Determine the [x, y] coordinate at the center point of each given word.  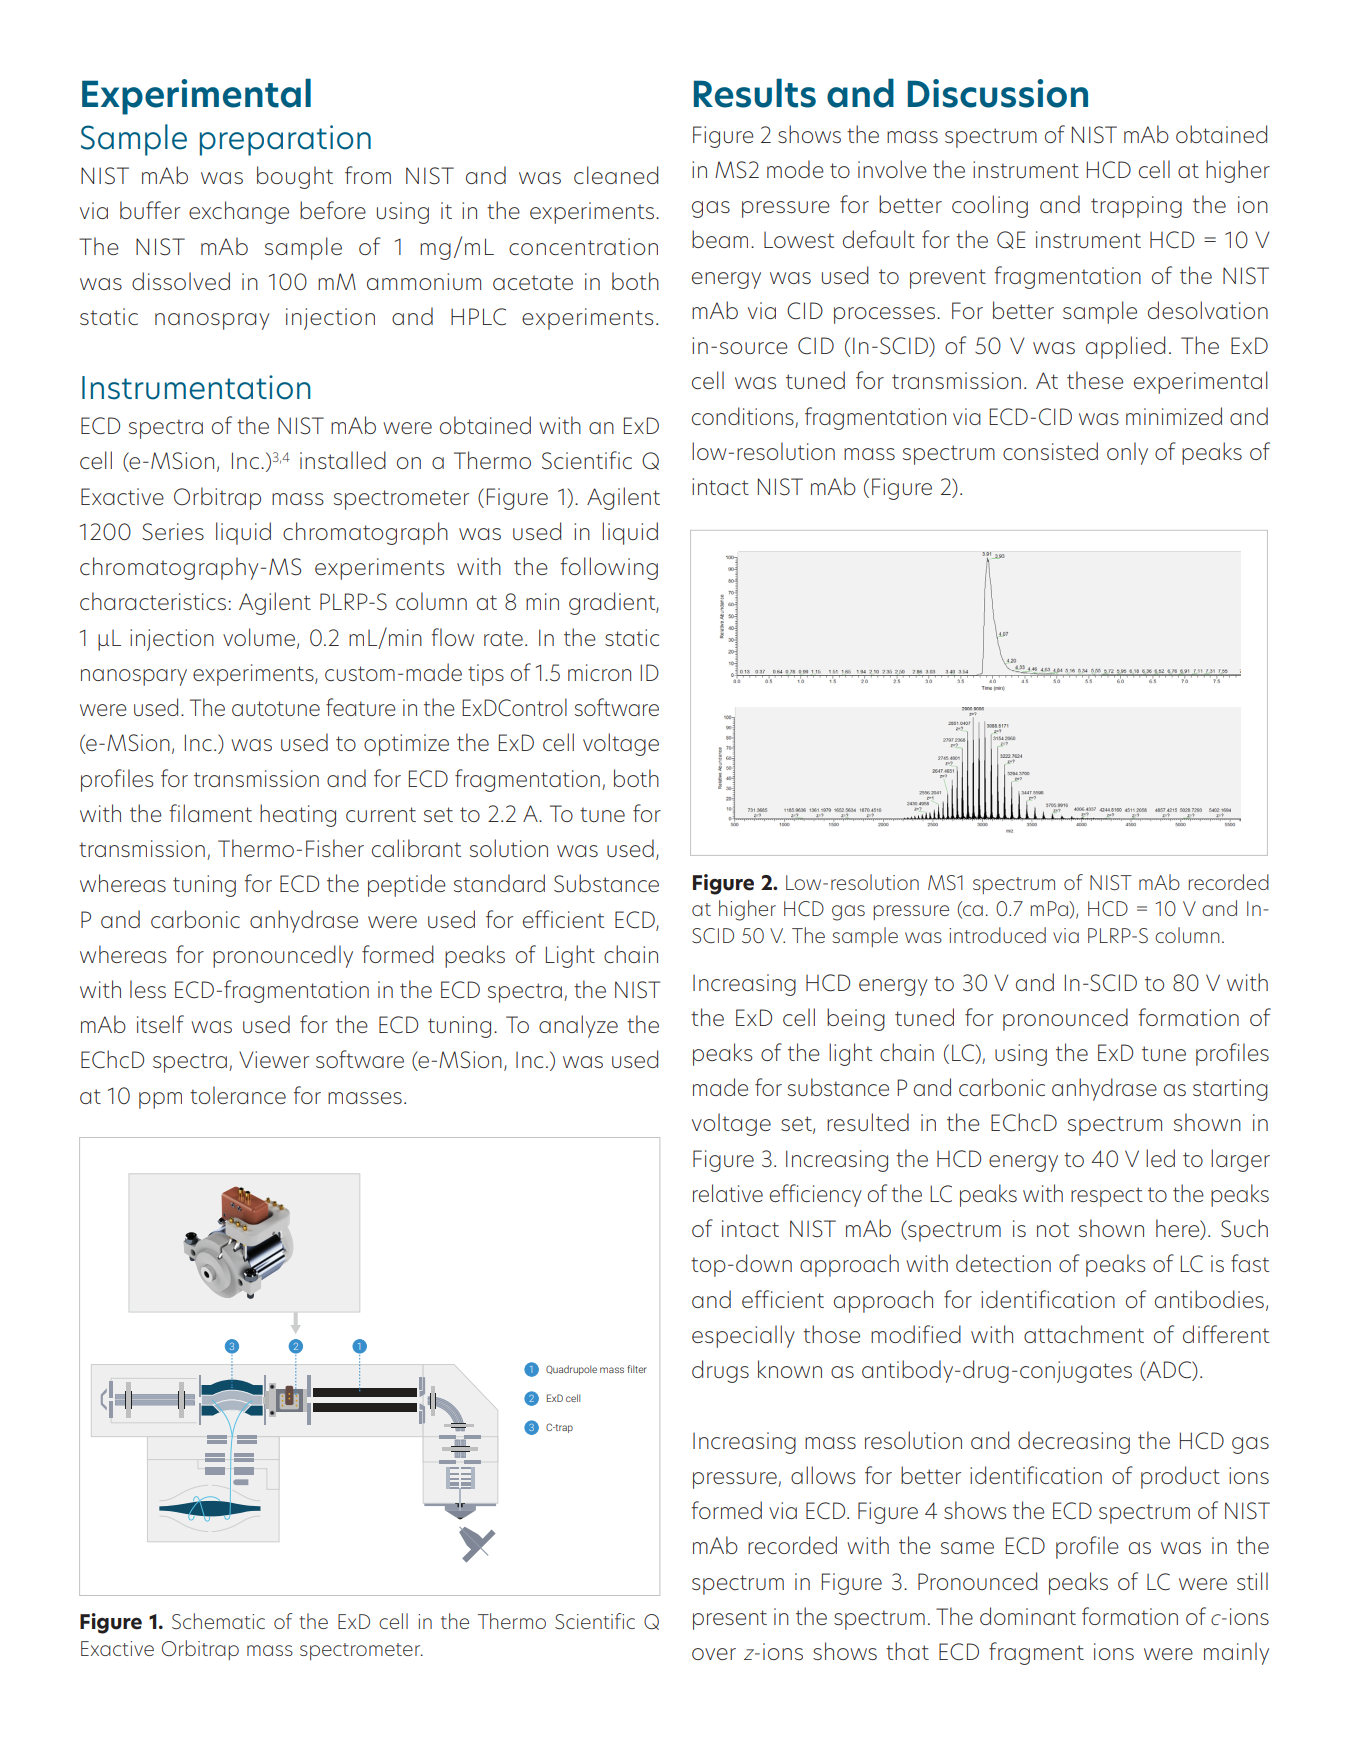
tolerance [238, 1095]
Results [755, 93]
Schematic [218, 1621]
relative [728, 1193]
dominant [1028, 1616]
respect [1107, 1197]
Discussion [998, 93]
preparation [285, 140]
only [1127, 453]
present [730, 1620]
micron [599, 672]
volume [259, 637]
